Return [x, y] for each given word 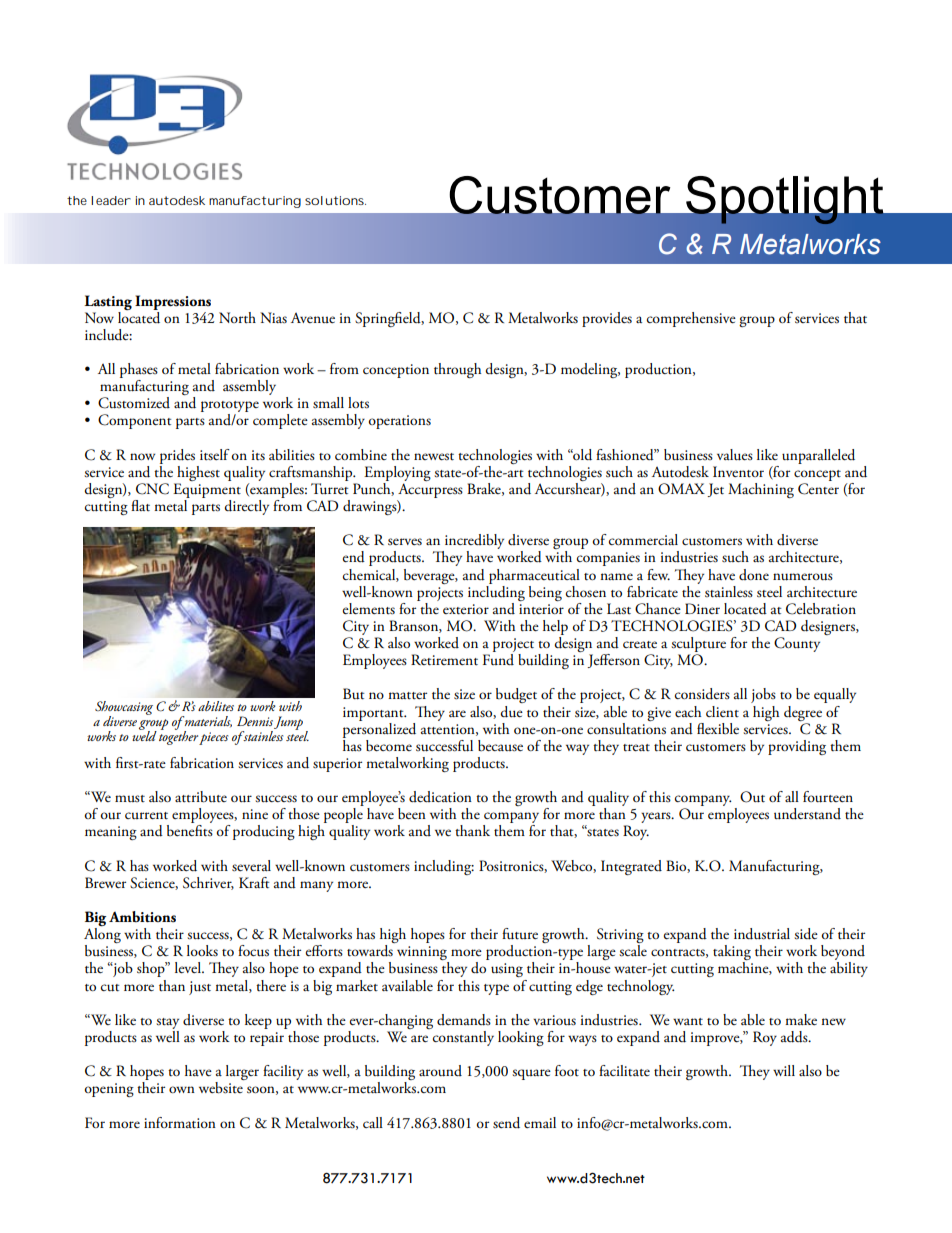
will [784, 1070]
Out [752, 797]
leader [111, 200]
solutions [335, 200]
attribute [201, 797]
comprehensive [691, 319]
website [221, 1088]
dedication [440, 797]
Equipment [207, 490]
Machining [761, 490]
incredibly [473, 543]
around [440, 1071]
